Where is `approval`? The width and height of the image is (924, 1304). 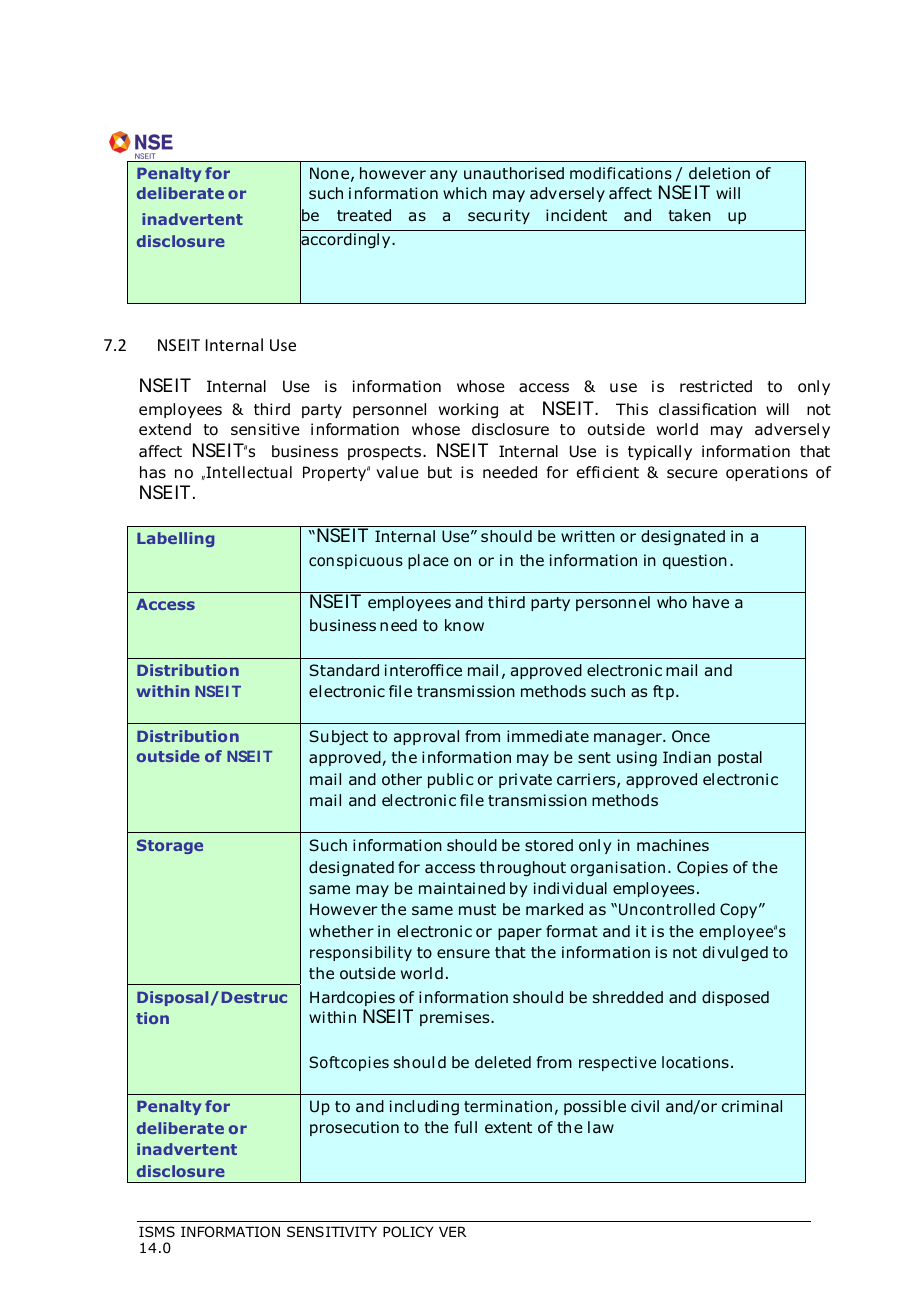
approval is located at coordinates (426, 737).
